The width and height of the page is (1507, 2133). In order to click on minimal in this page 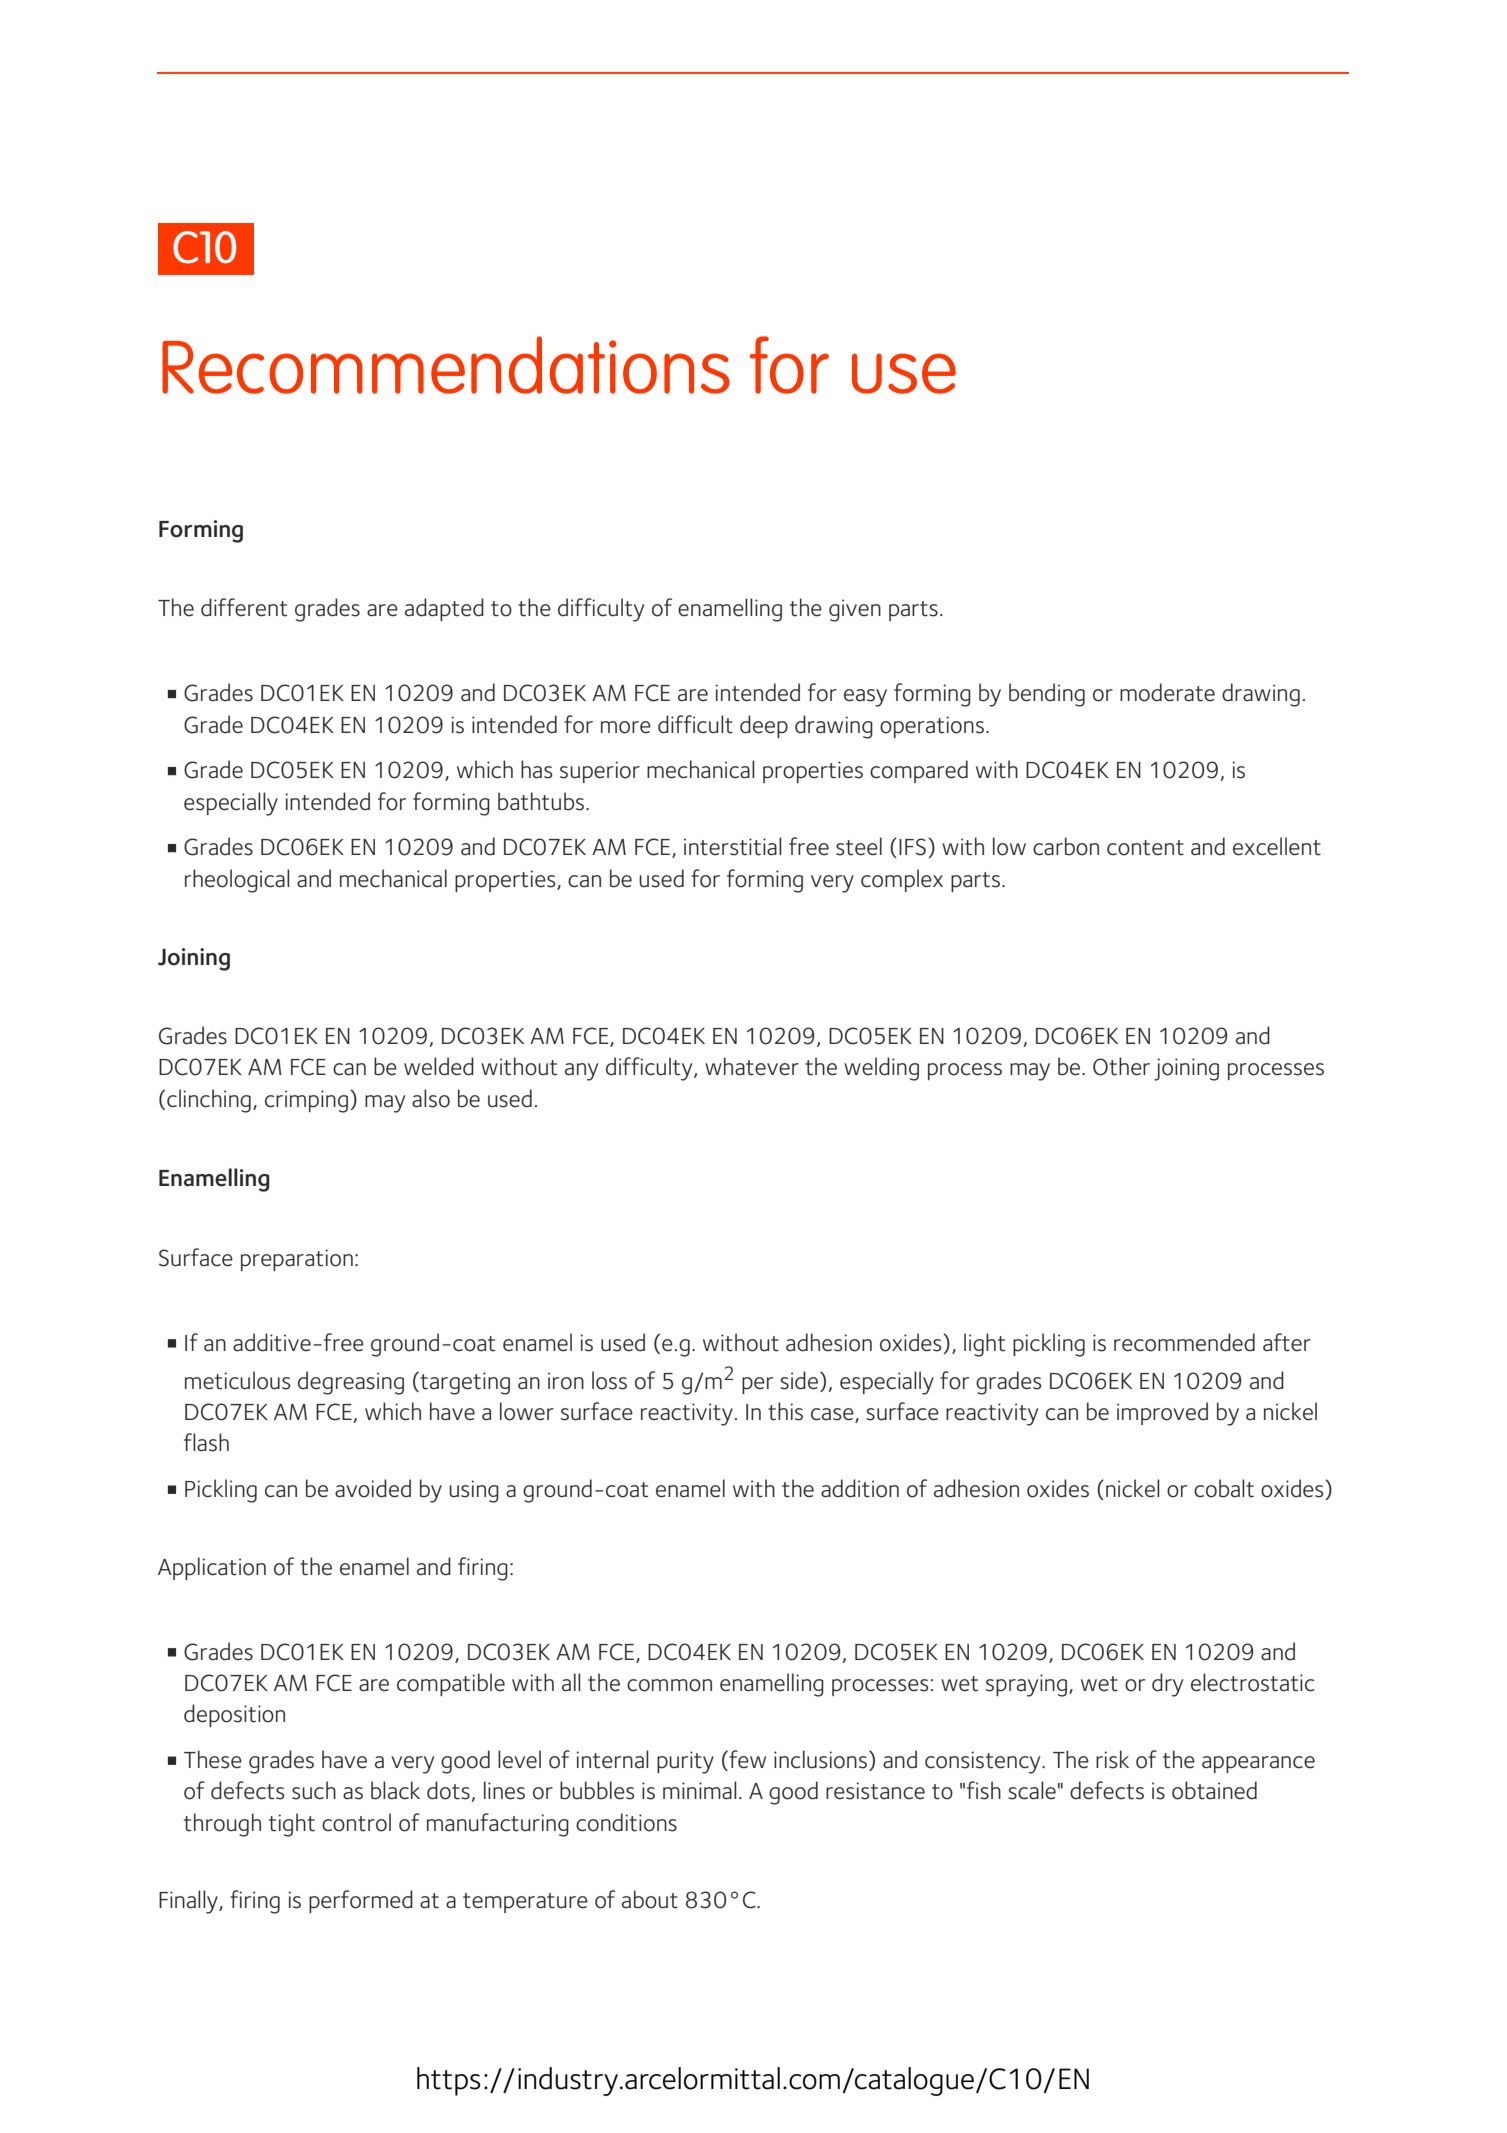, I will do `click(700, 1790)`.
